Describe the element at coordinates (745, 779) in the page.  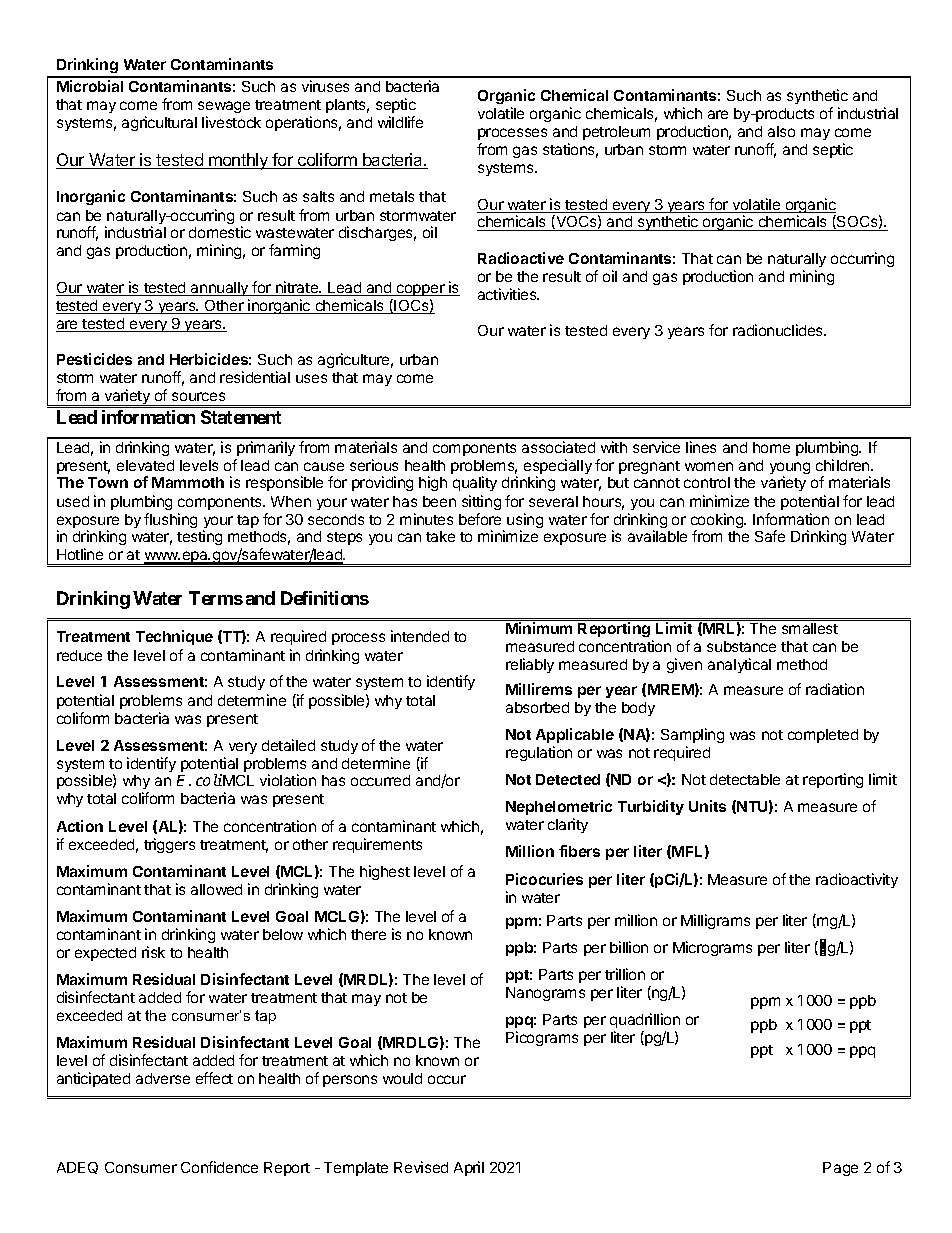
I see `detectable` at that location.
